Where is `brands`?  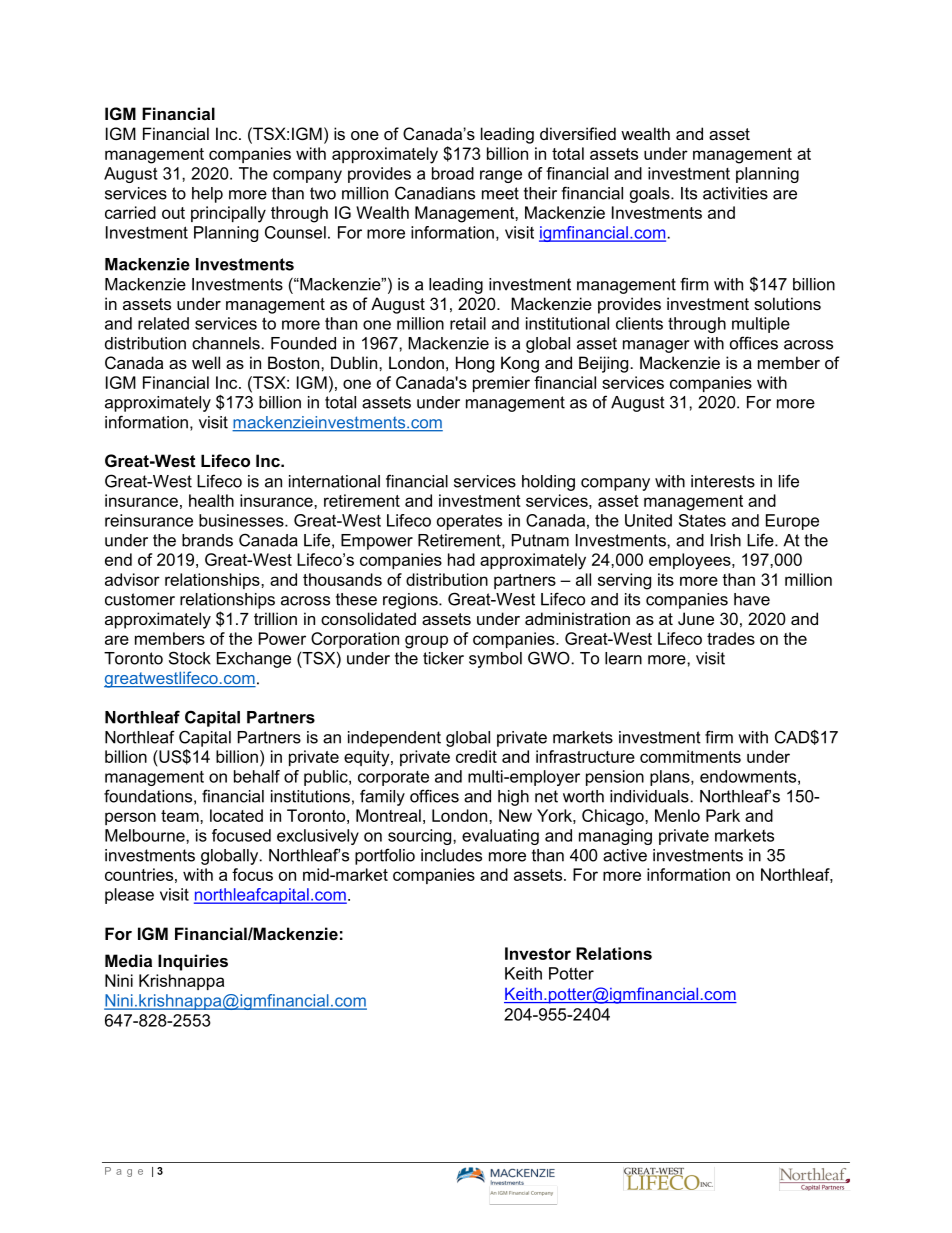
brands is located at coordinates (207, 540).
